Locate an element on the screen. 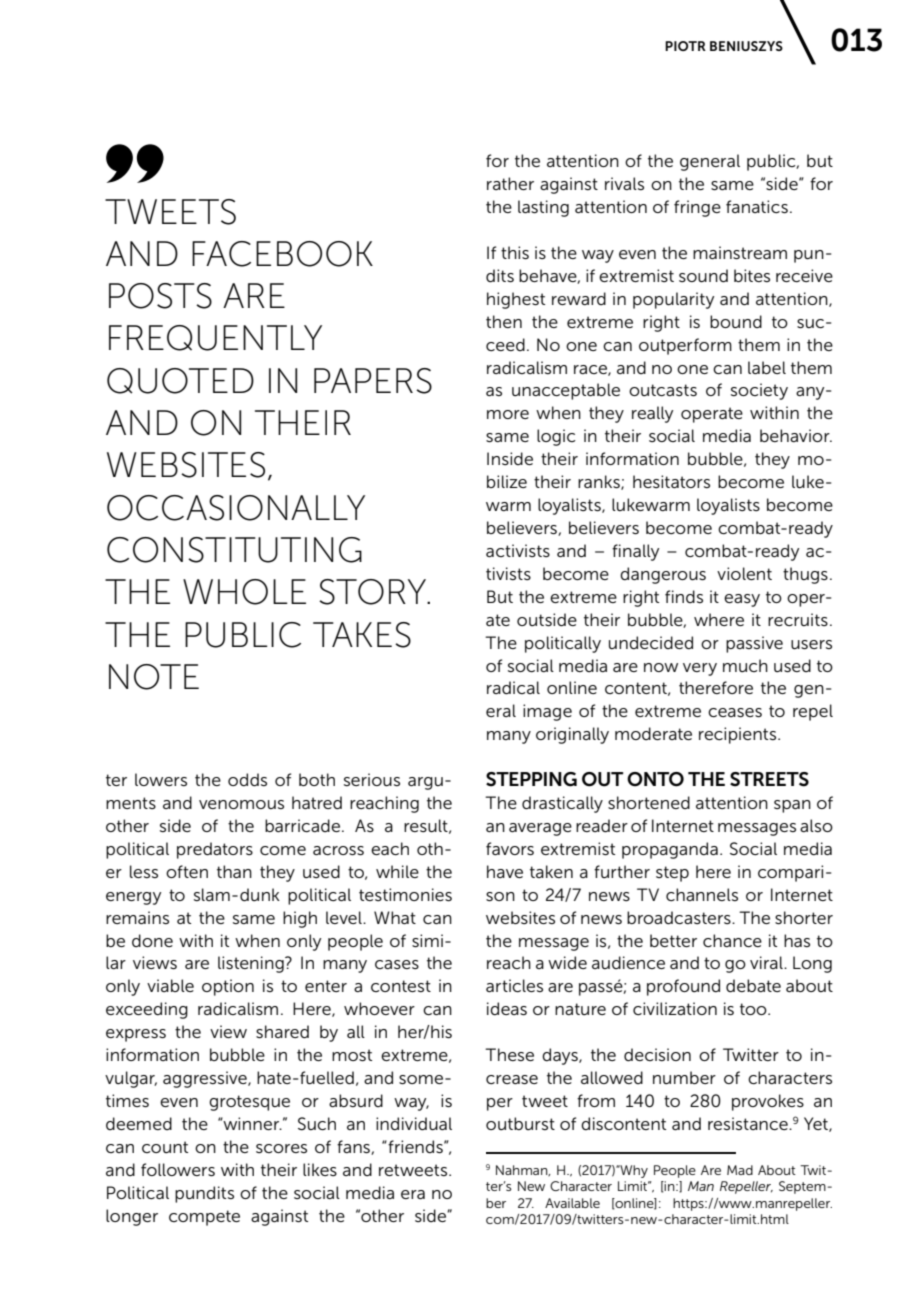  WHOLE is located at coordinates (244, 592).
